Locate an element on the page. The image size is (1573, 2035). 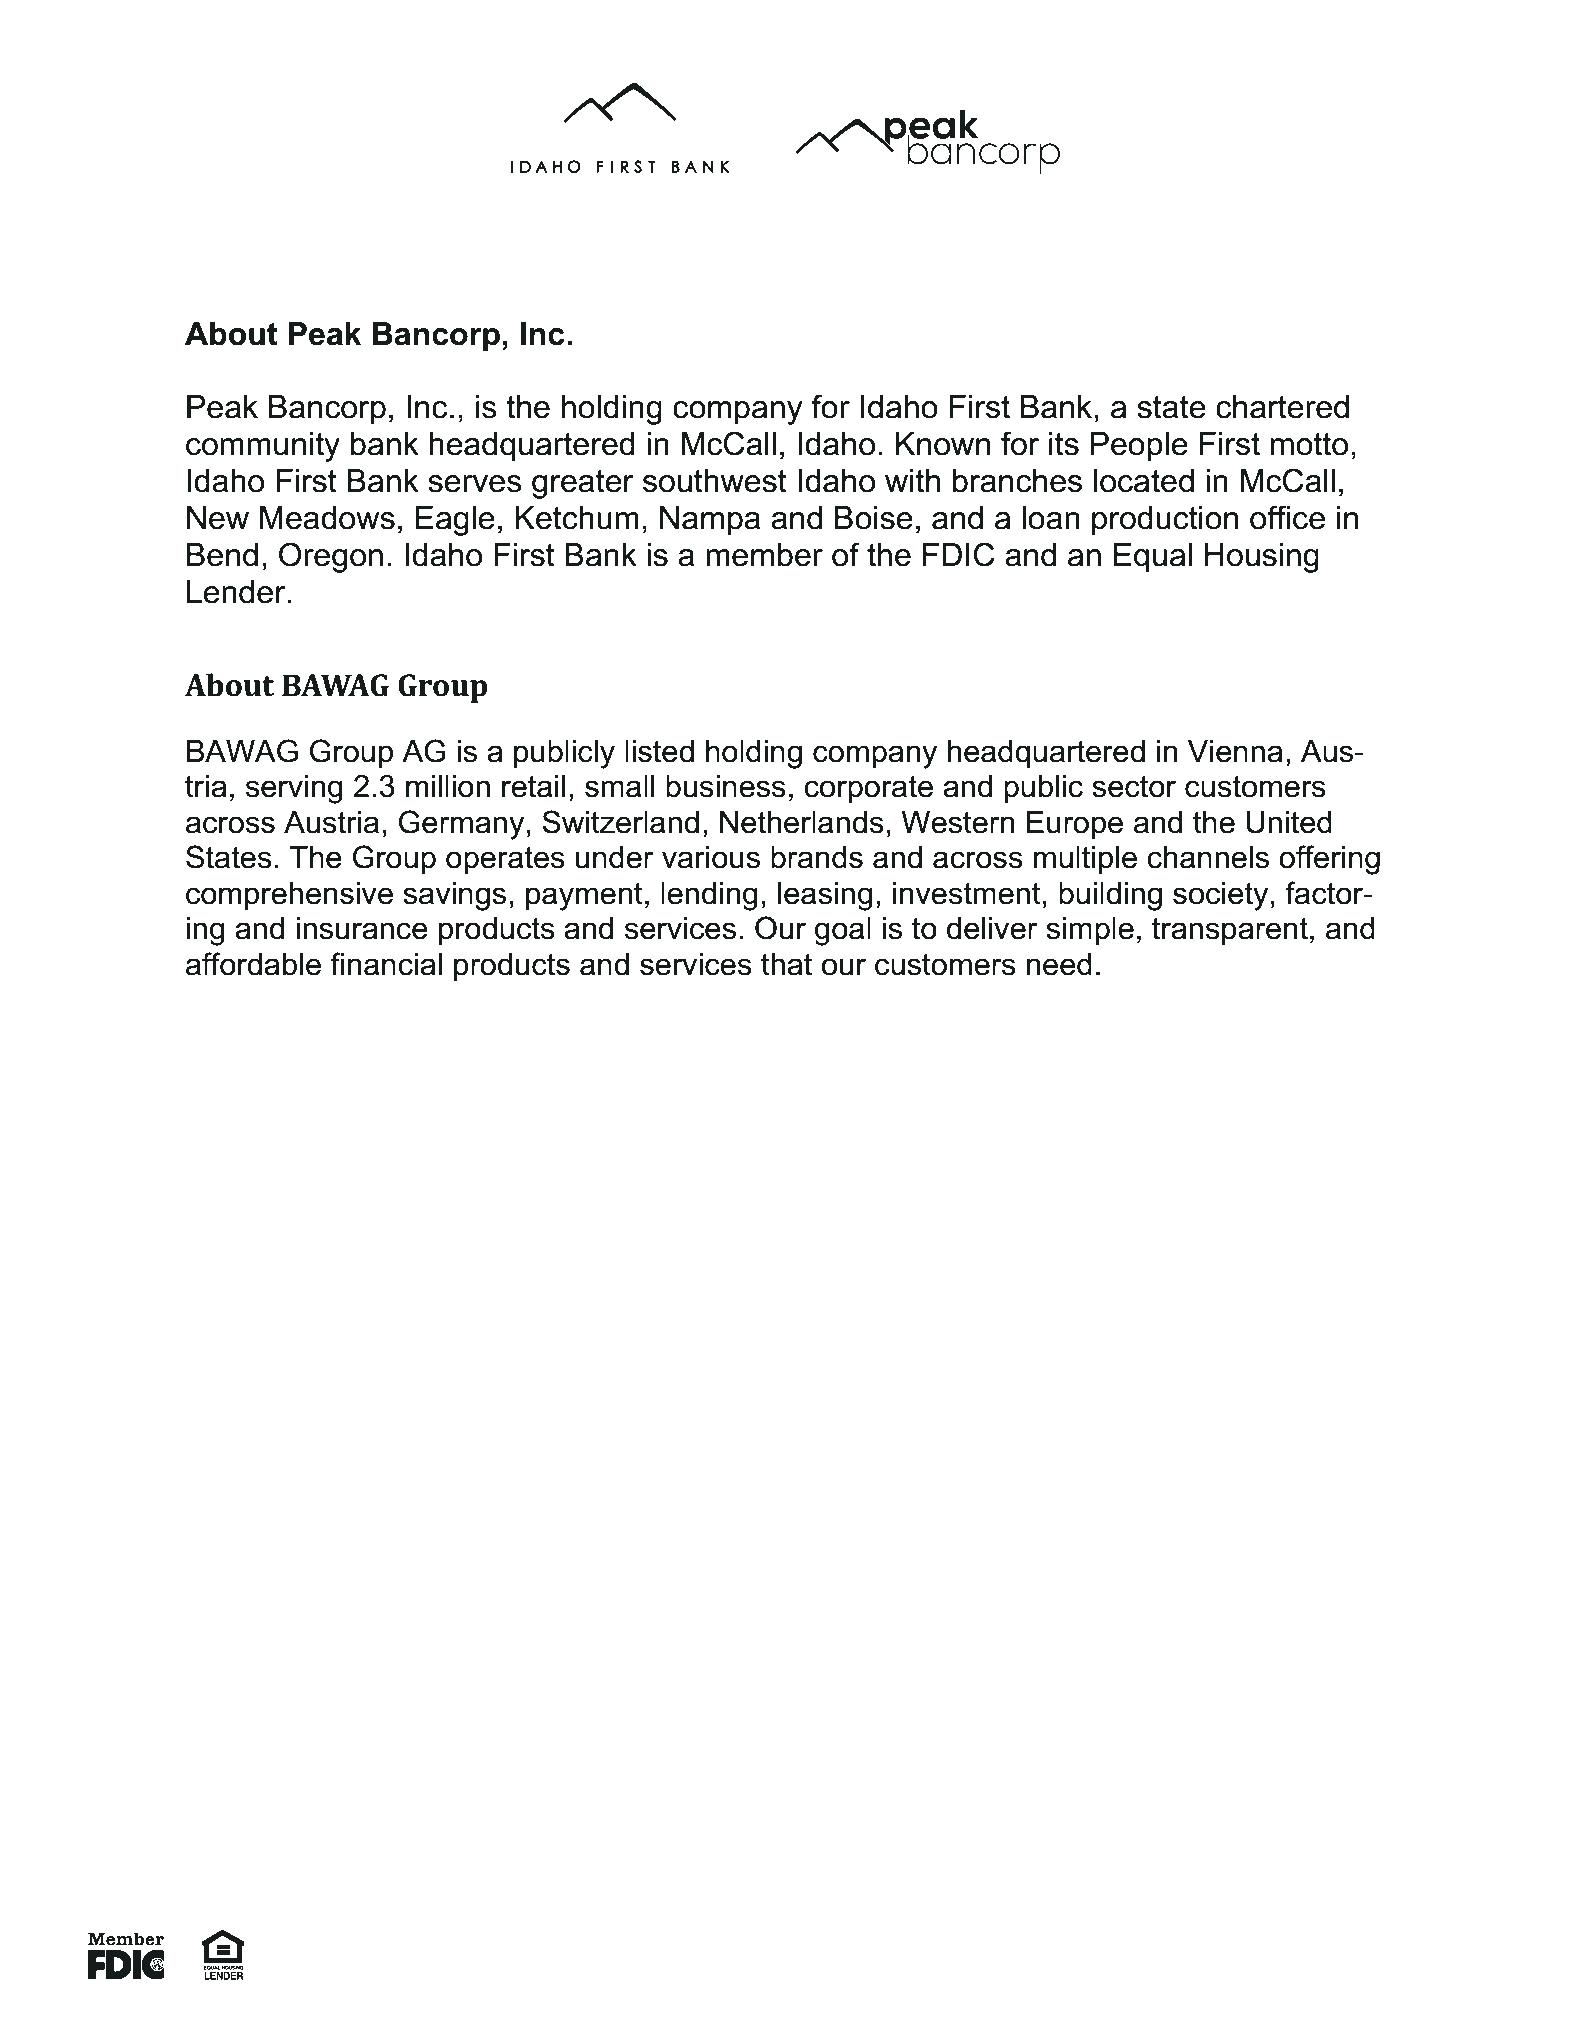
member is located at coordinates (764, 555).
